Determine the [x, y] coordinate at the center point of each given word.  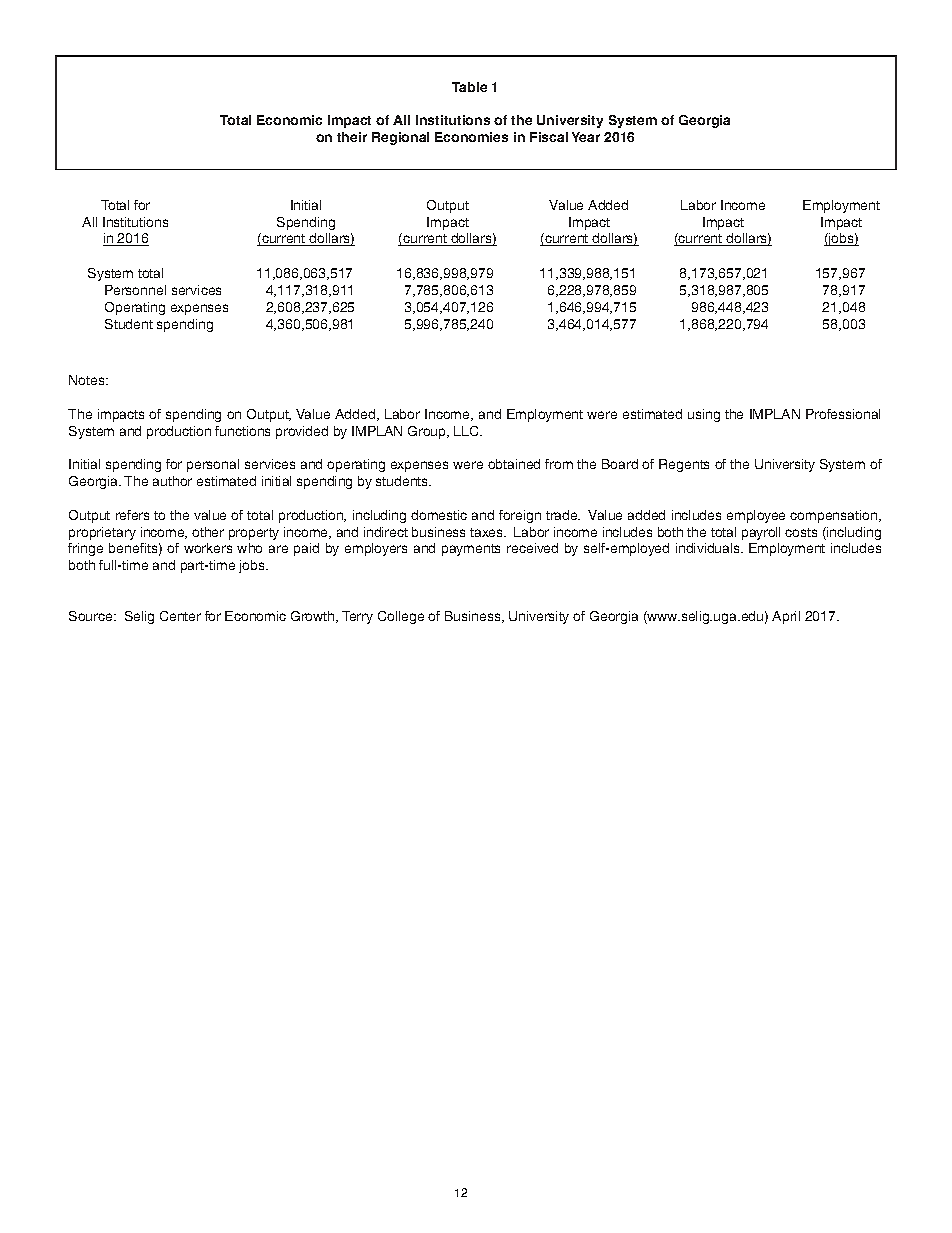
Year [586, 137]
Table [469, 87]
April [786, 617]
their [352, 137]
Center [180, 616]
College [401, 617]
